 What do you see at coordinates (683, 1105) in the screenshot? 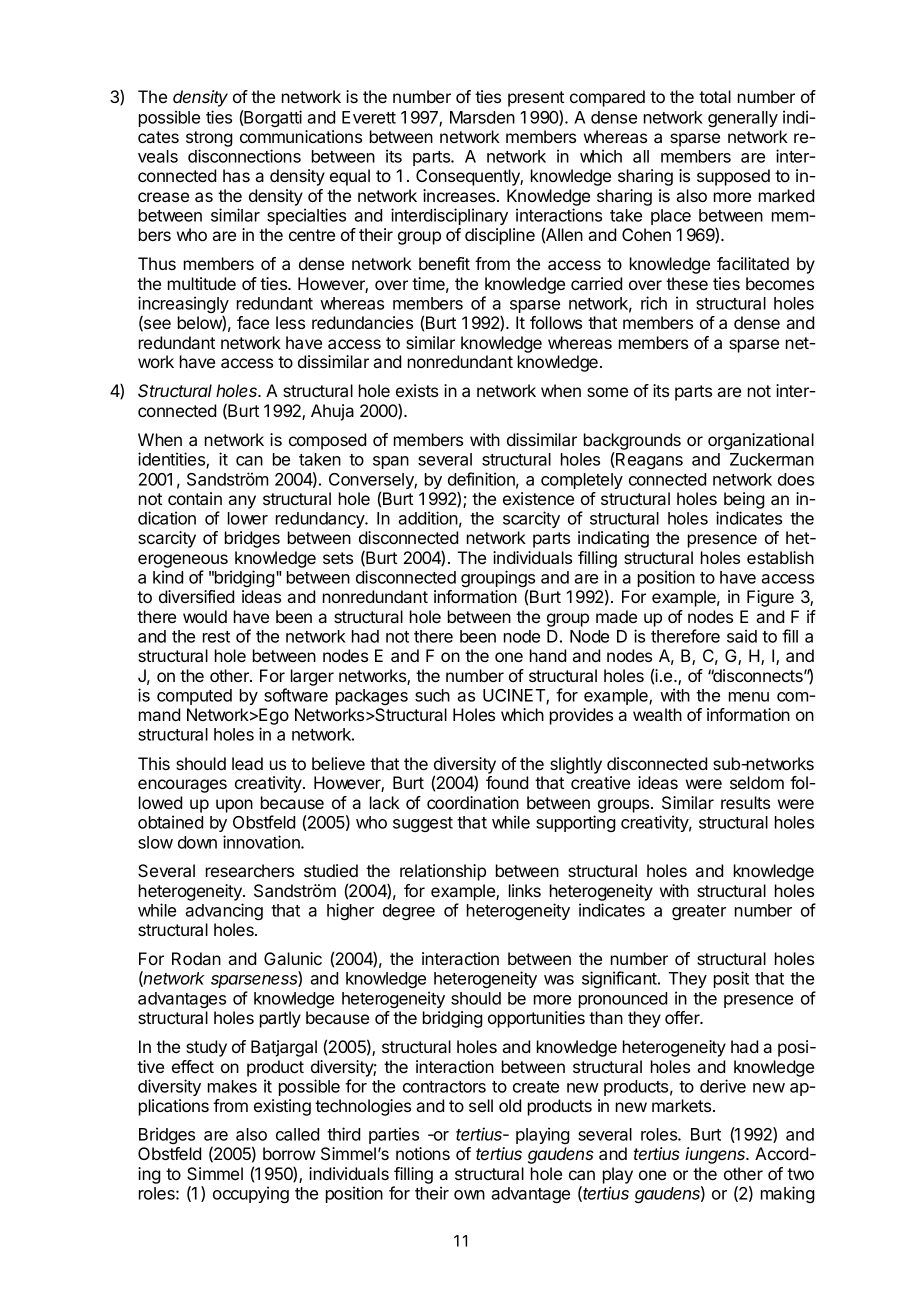
I see `markets` at bounding box center [683, 1105].
